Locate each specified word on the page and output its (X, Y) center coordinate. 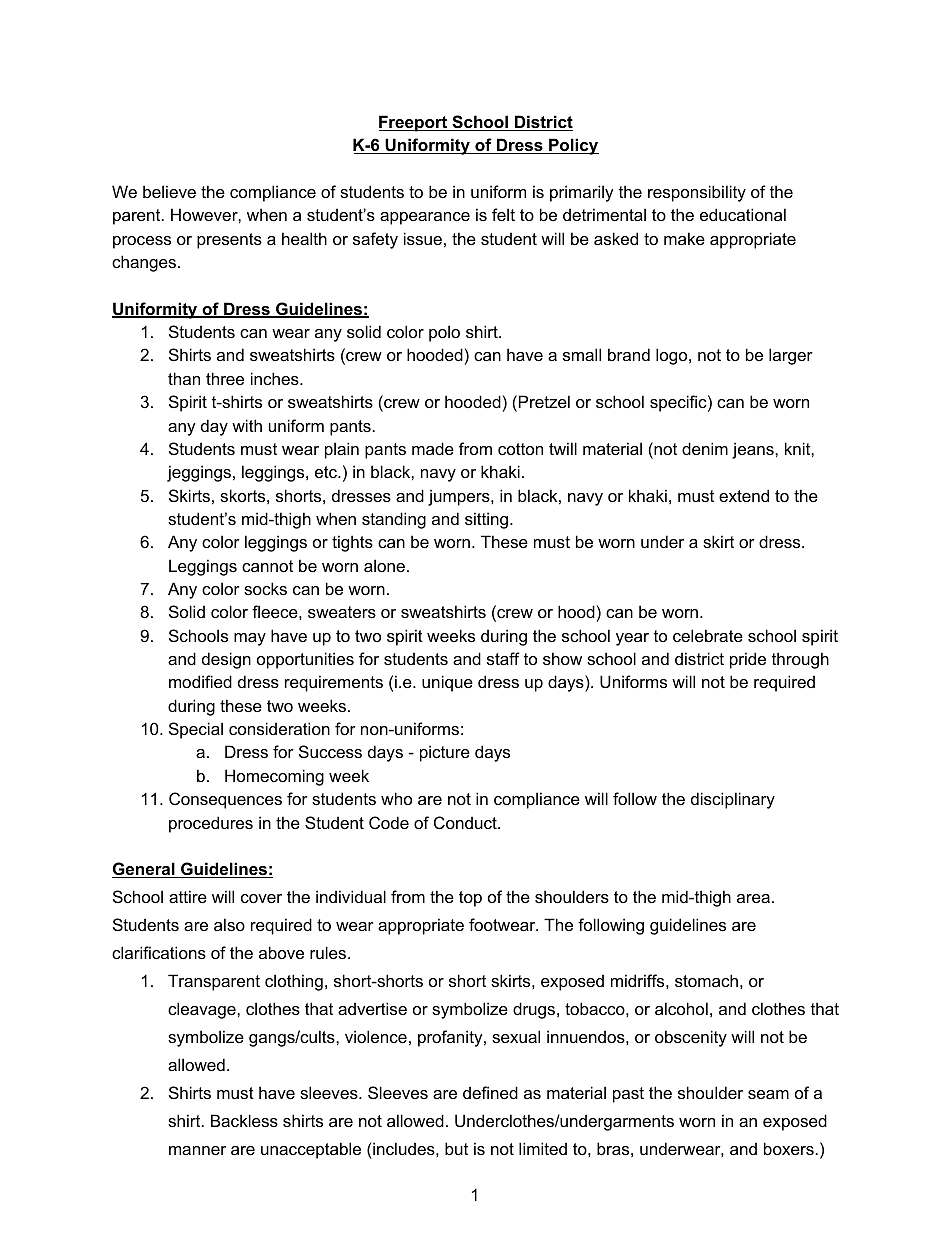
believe (169, 191)
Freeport (414, 123)
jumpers (460, 497)
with (247, 425)
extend (744, 495)
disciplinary (733, 800)
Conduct (466, 822)
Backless (244, 1120)
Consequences (225, 800)
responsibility (697, 193)
